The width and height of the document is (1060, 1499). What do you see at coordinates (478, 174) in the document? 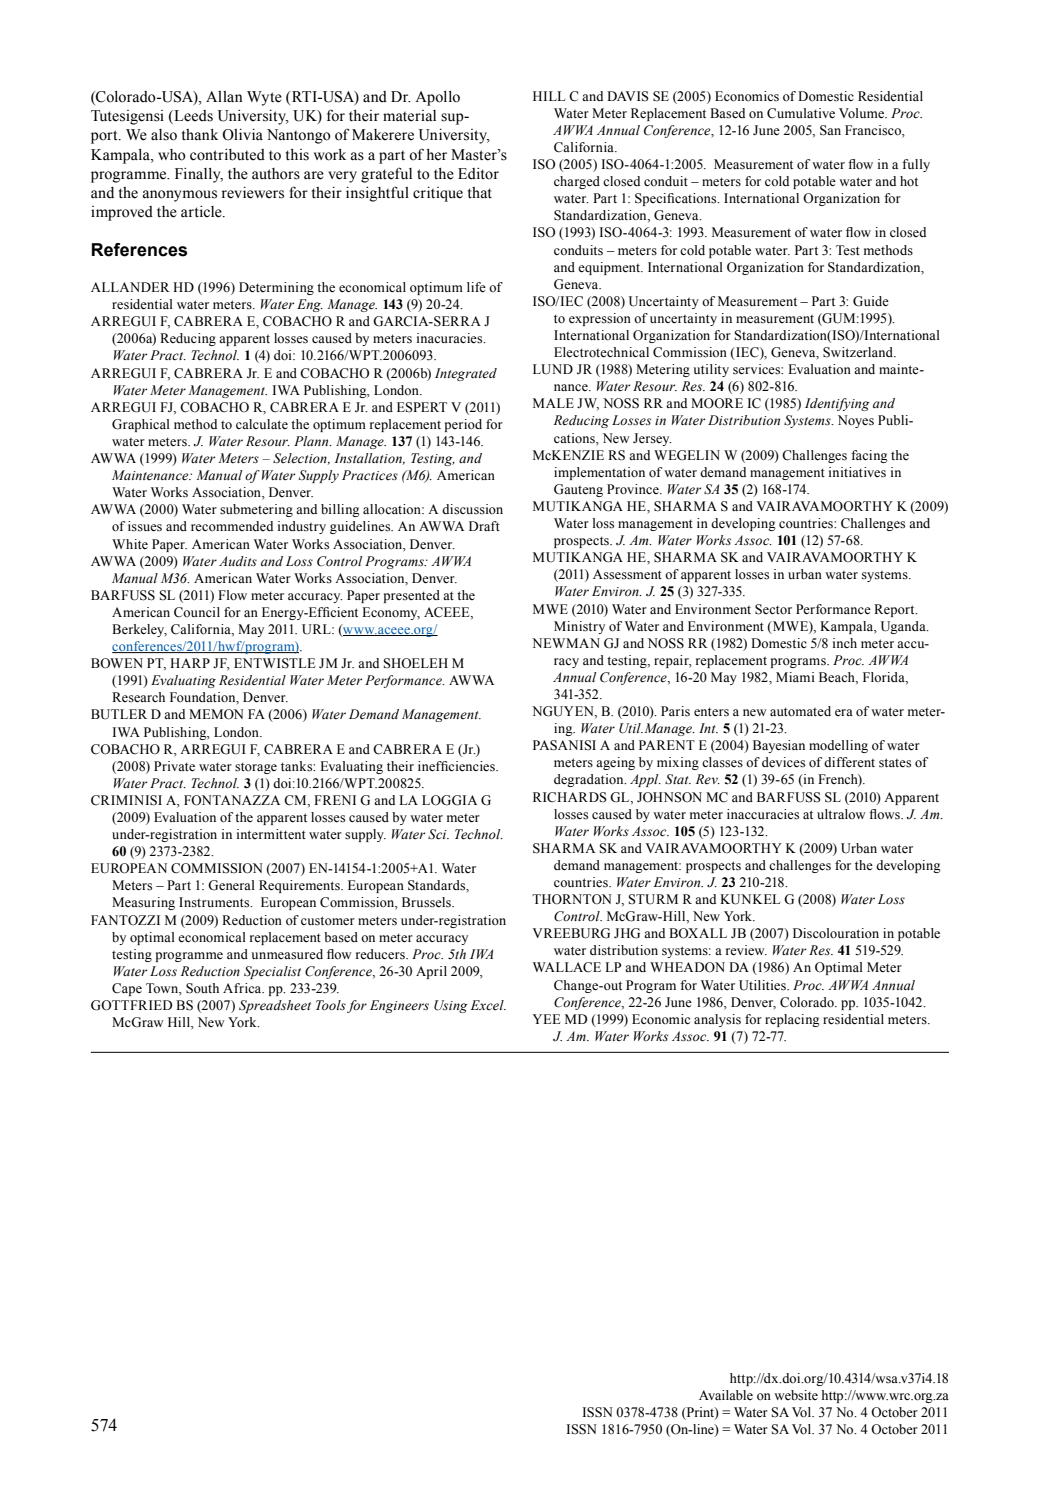
I see `Editor` at bounding box center [478, 174].
